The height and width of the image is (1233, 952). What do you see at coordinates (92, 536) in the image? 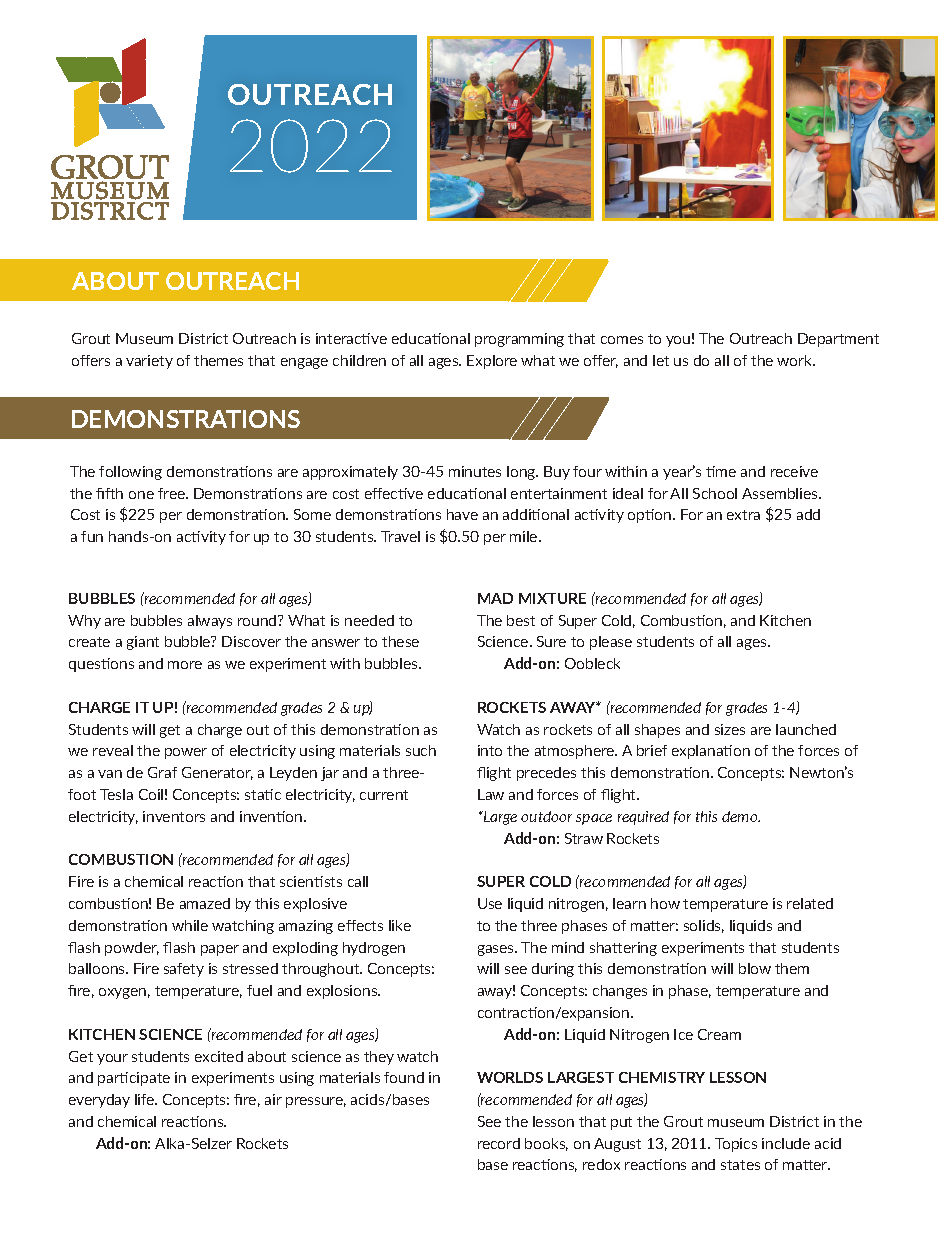
I see `fun` at bounding box center [92, 536].
